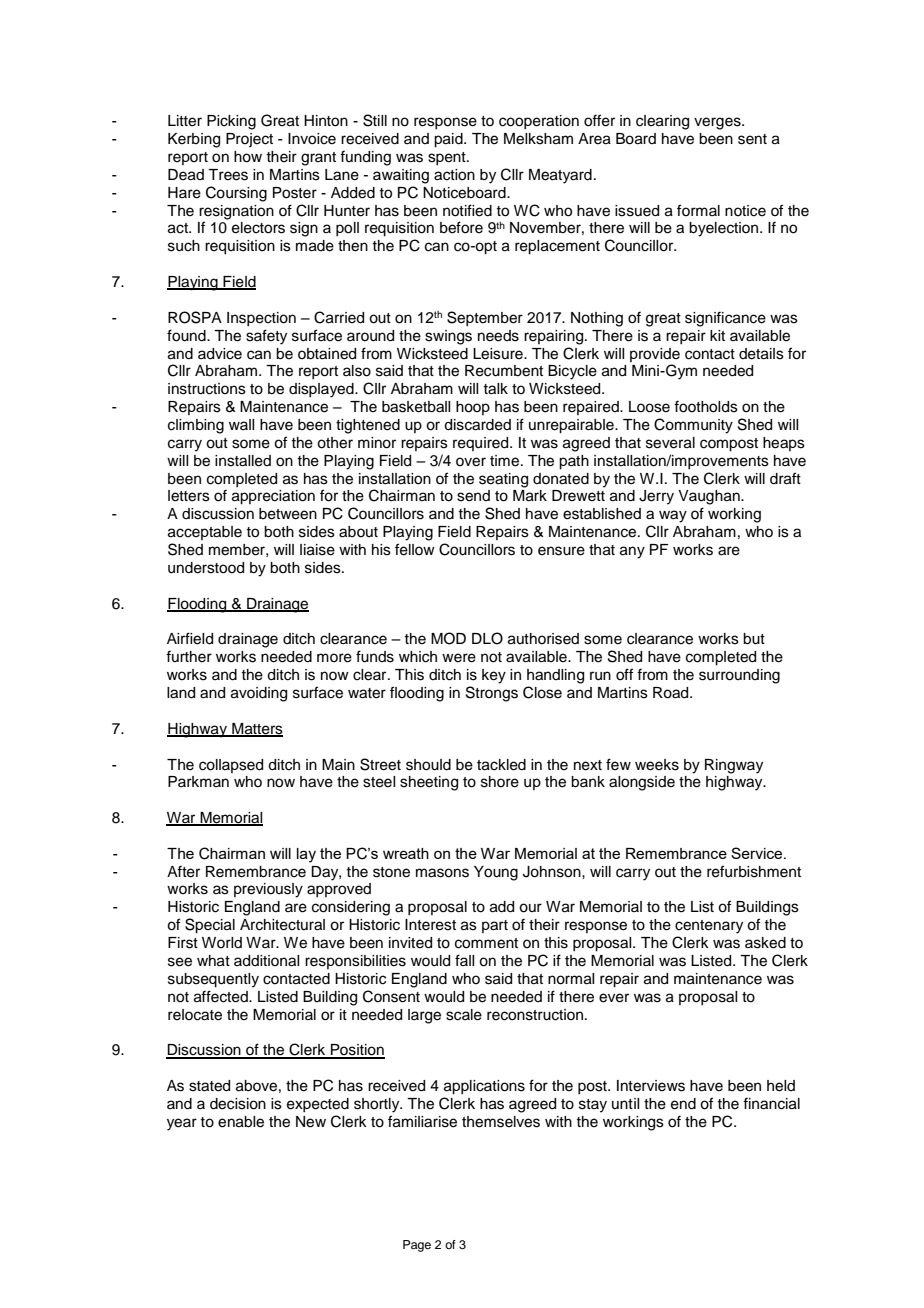  Describe the element at coordinates (448, 158) in the screenshot. I see `spent` at that location.
